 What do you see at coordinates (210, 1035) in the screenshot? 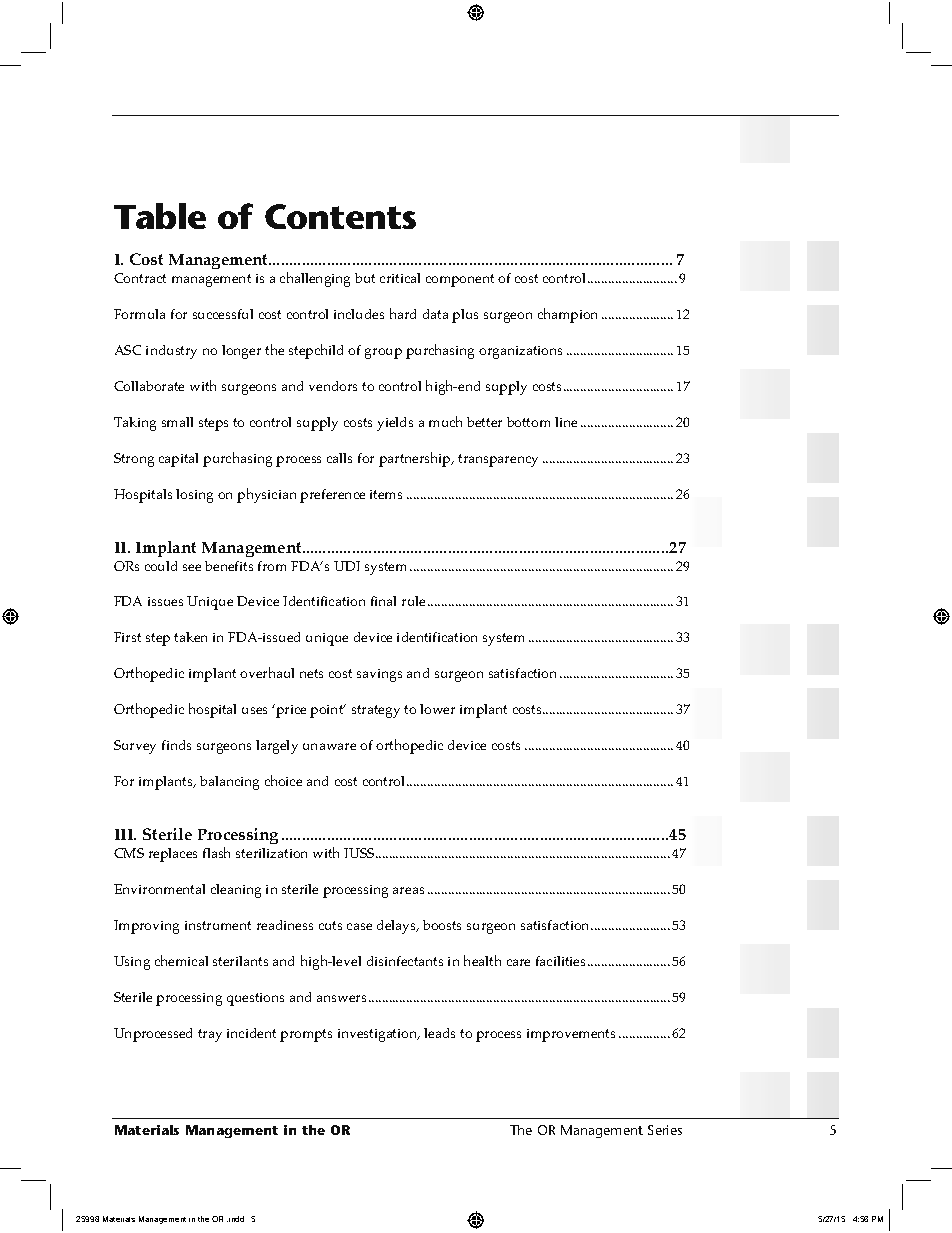
I see `tray` at bounding box center [210, 1035].
